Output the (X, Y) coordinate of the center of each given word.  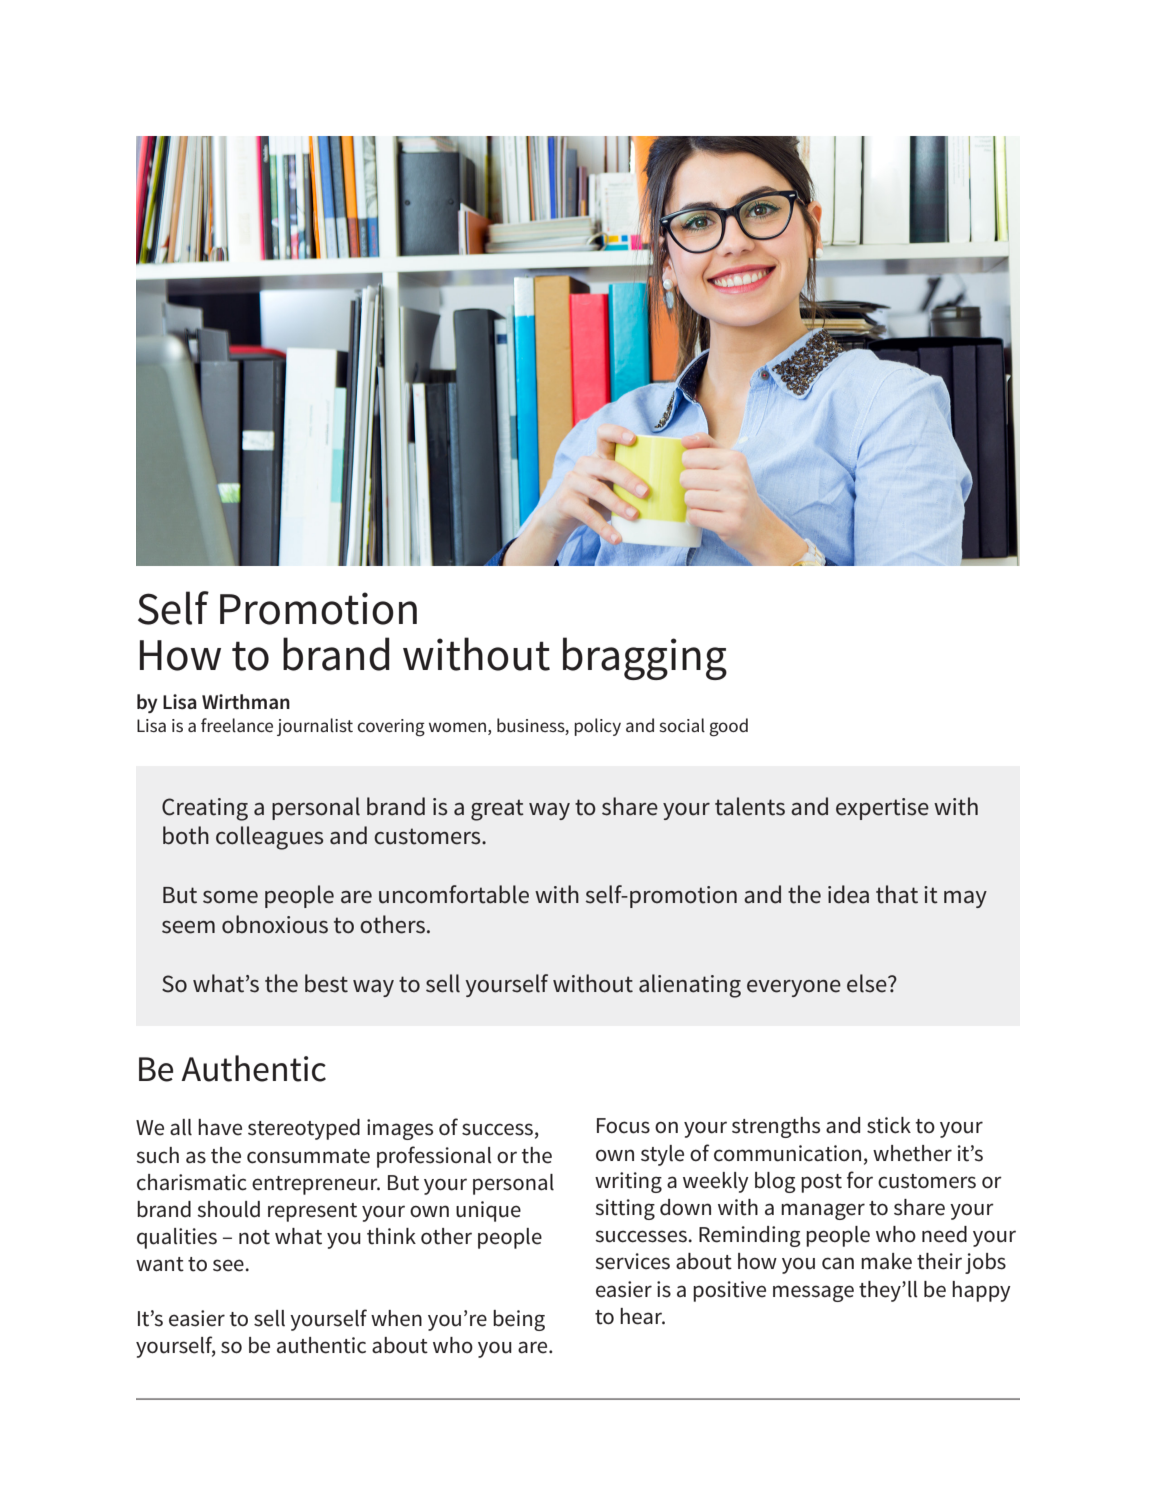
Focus (623, 1126)
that (897, 894)
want (160, 1264)
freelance (237, 725)
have (220, 1127)
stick (889, 1125)
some (230, 897)
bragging (645, 658)
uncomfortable (454, 894)
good (728, 727)
